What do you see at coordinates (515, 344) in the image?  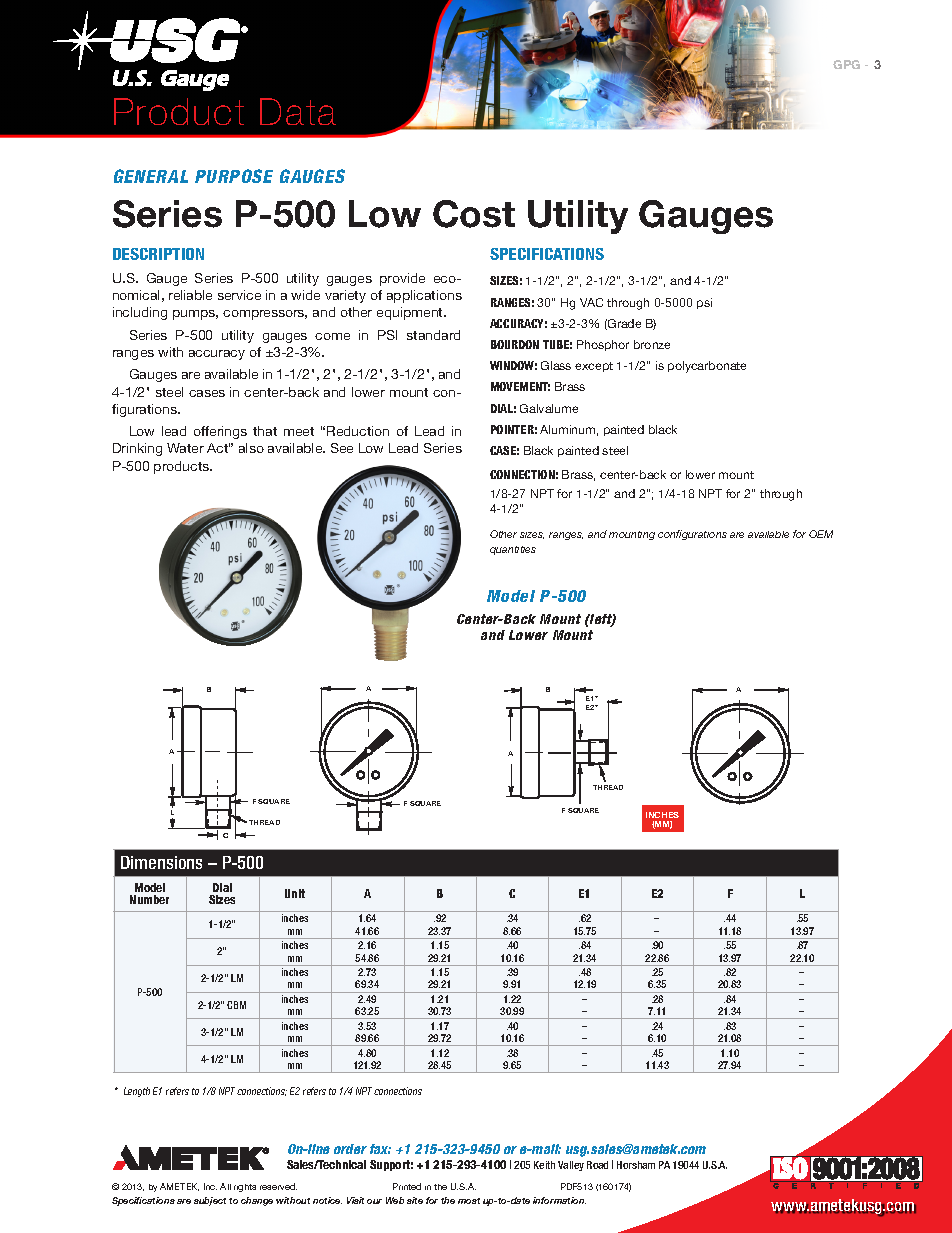 I see `BOURDON` at bounding box center [515, 344].
